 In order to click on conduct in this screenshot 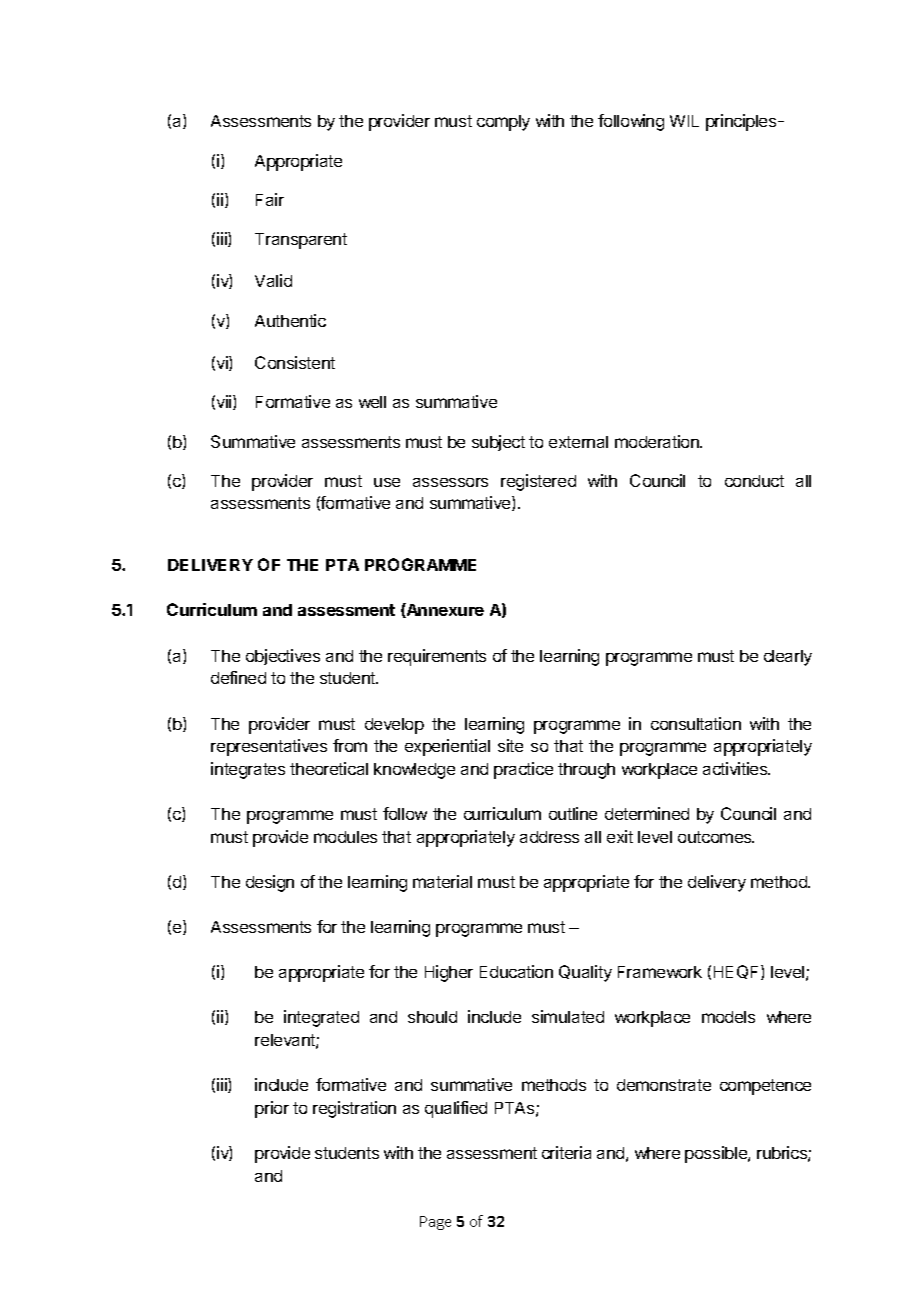, I will do `click(754, 481)`.
